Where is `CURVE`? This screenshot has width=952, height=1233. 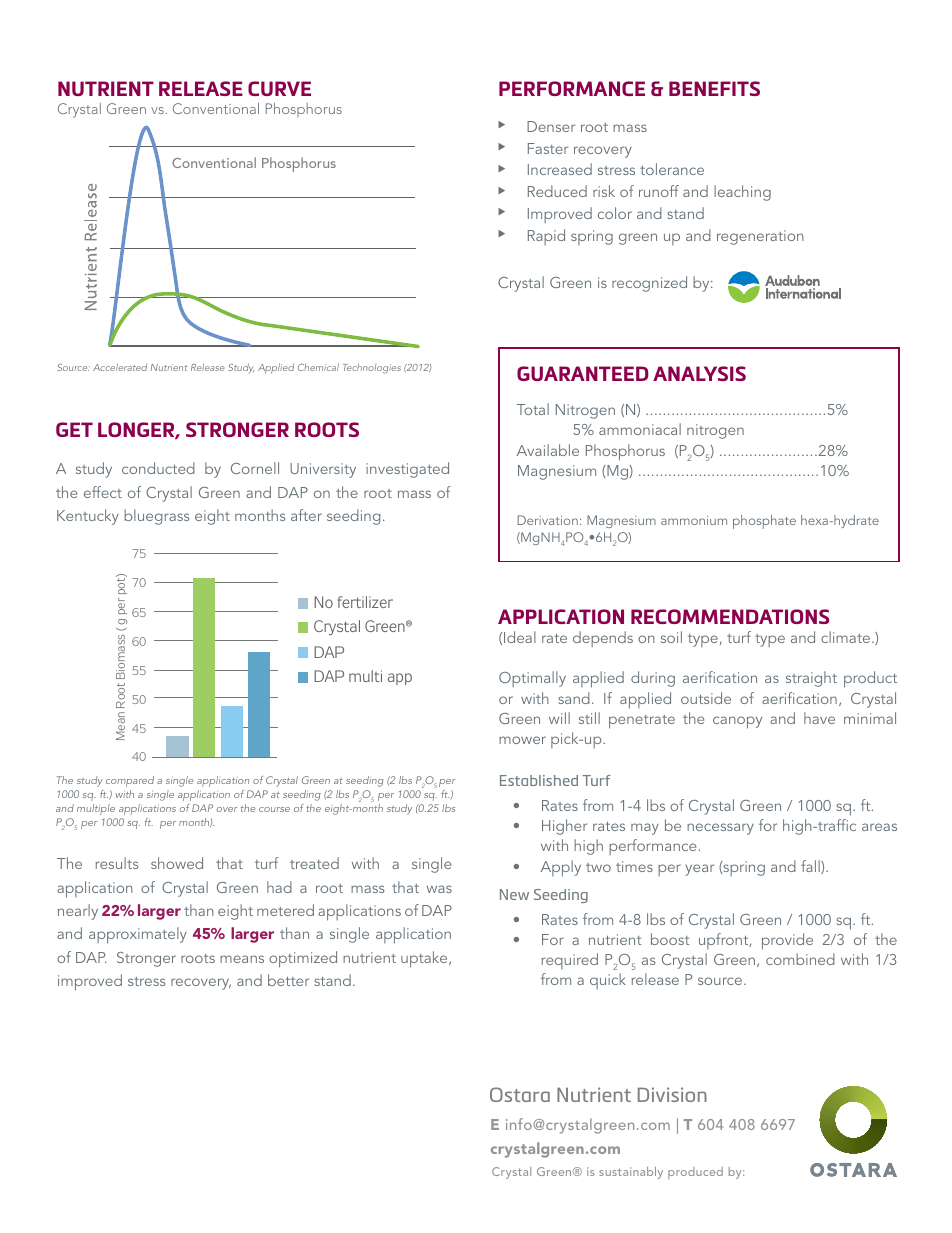
CURVE is located at coordinates (279, 88).
